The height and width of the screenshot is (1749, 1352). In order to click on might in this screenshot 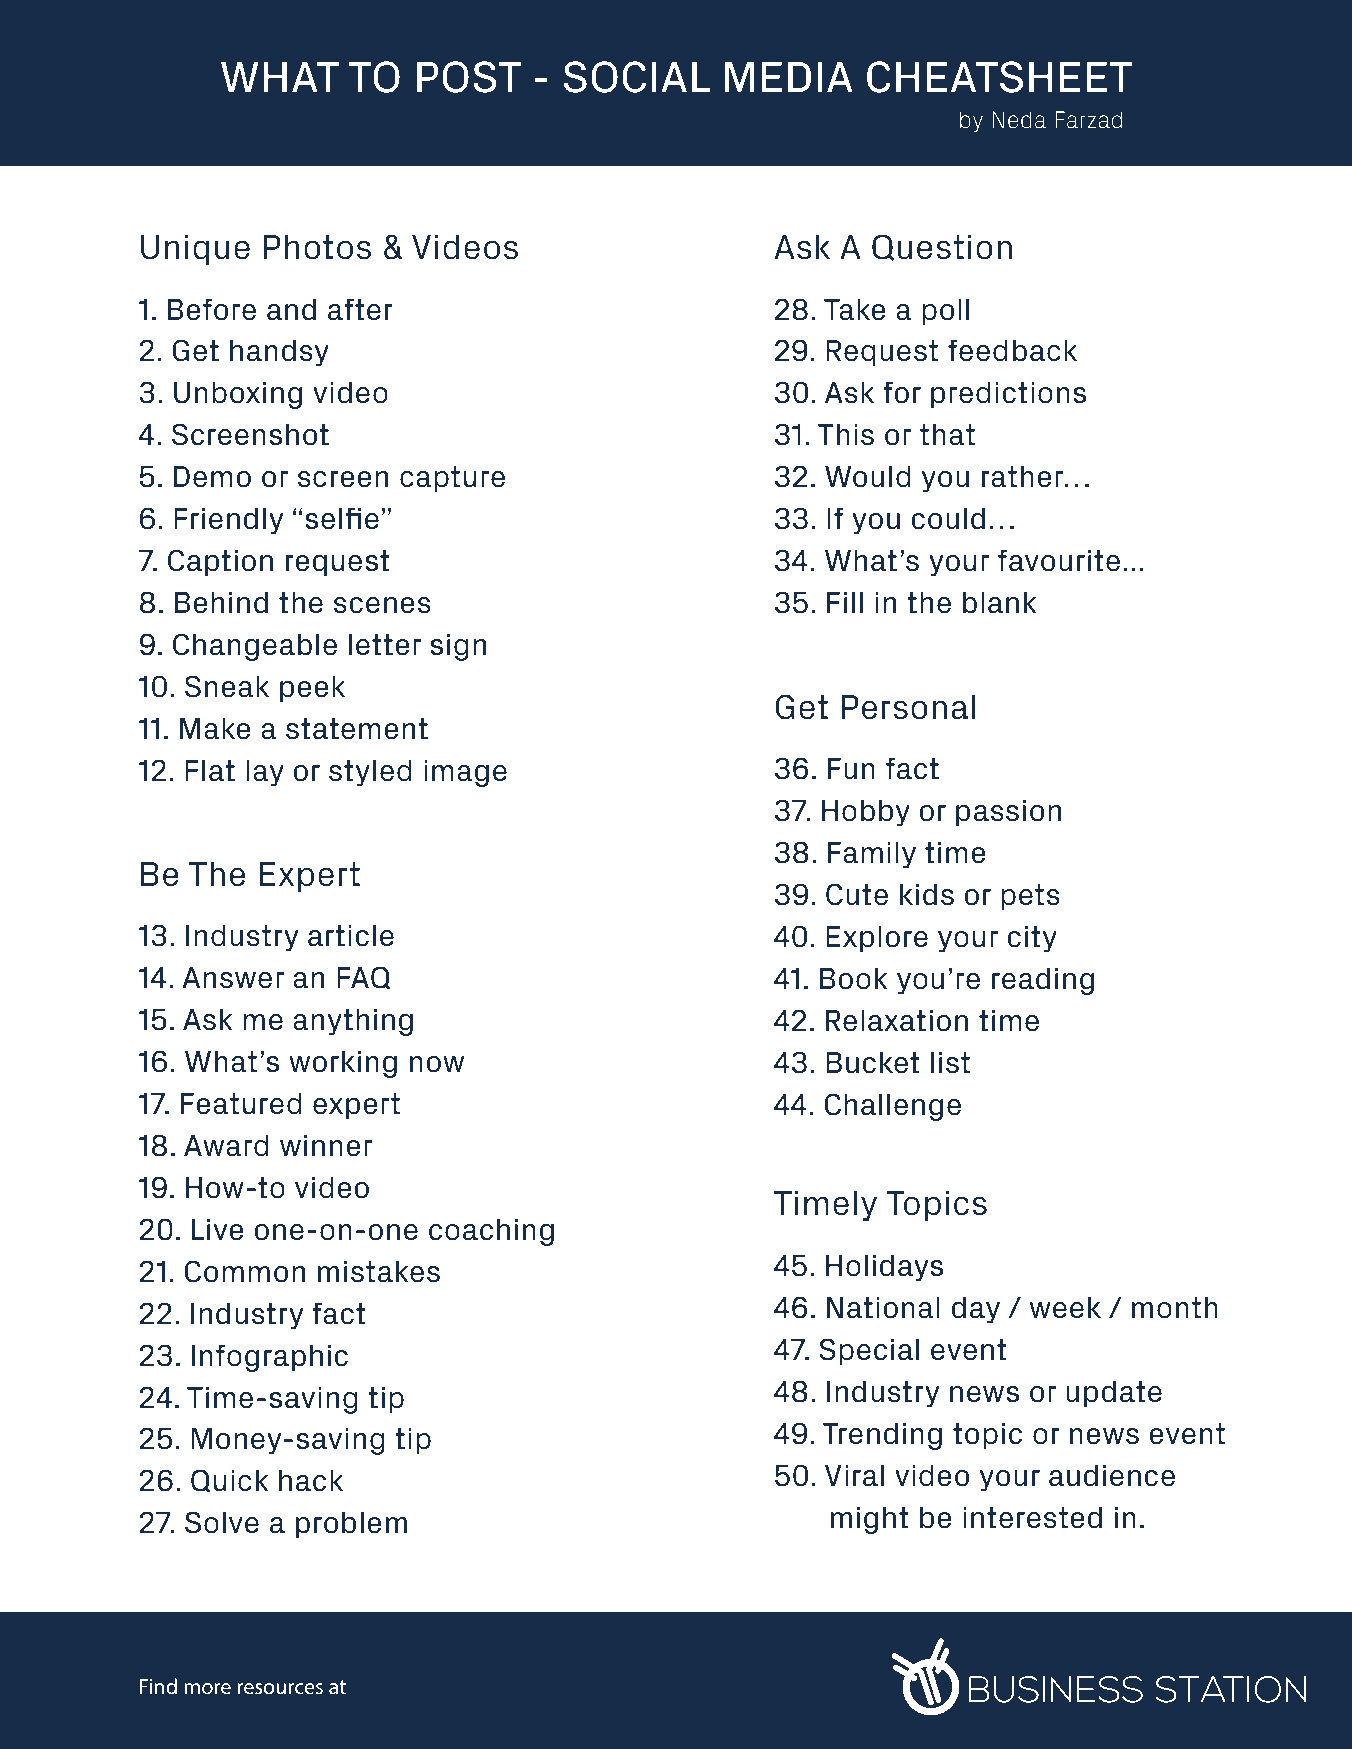, I will do `click(870, 1520)`.
